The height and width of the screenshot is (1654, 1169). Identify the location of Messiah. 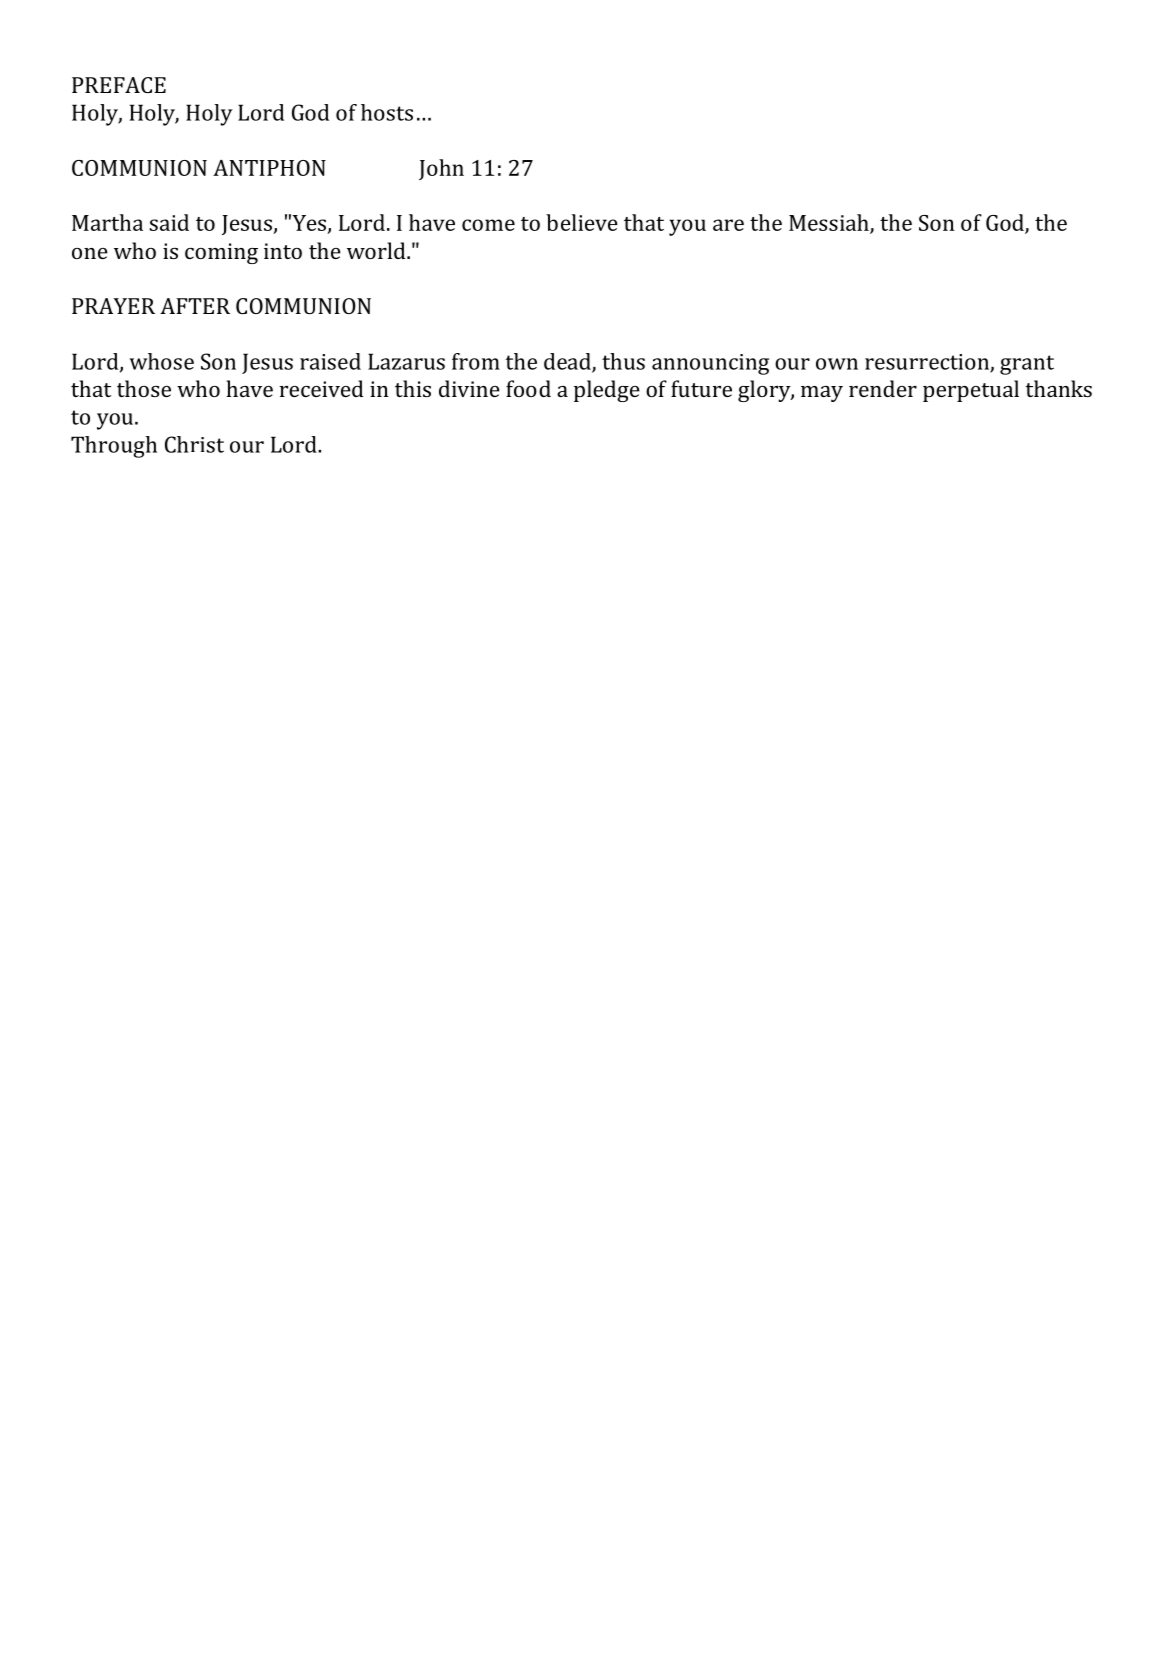
(830, 224).
